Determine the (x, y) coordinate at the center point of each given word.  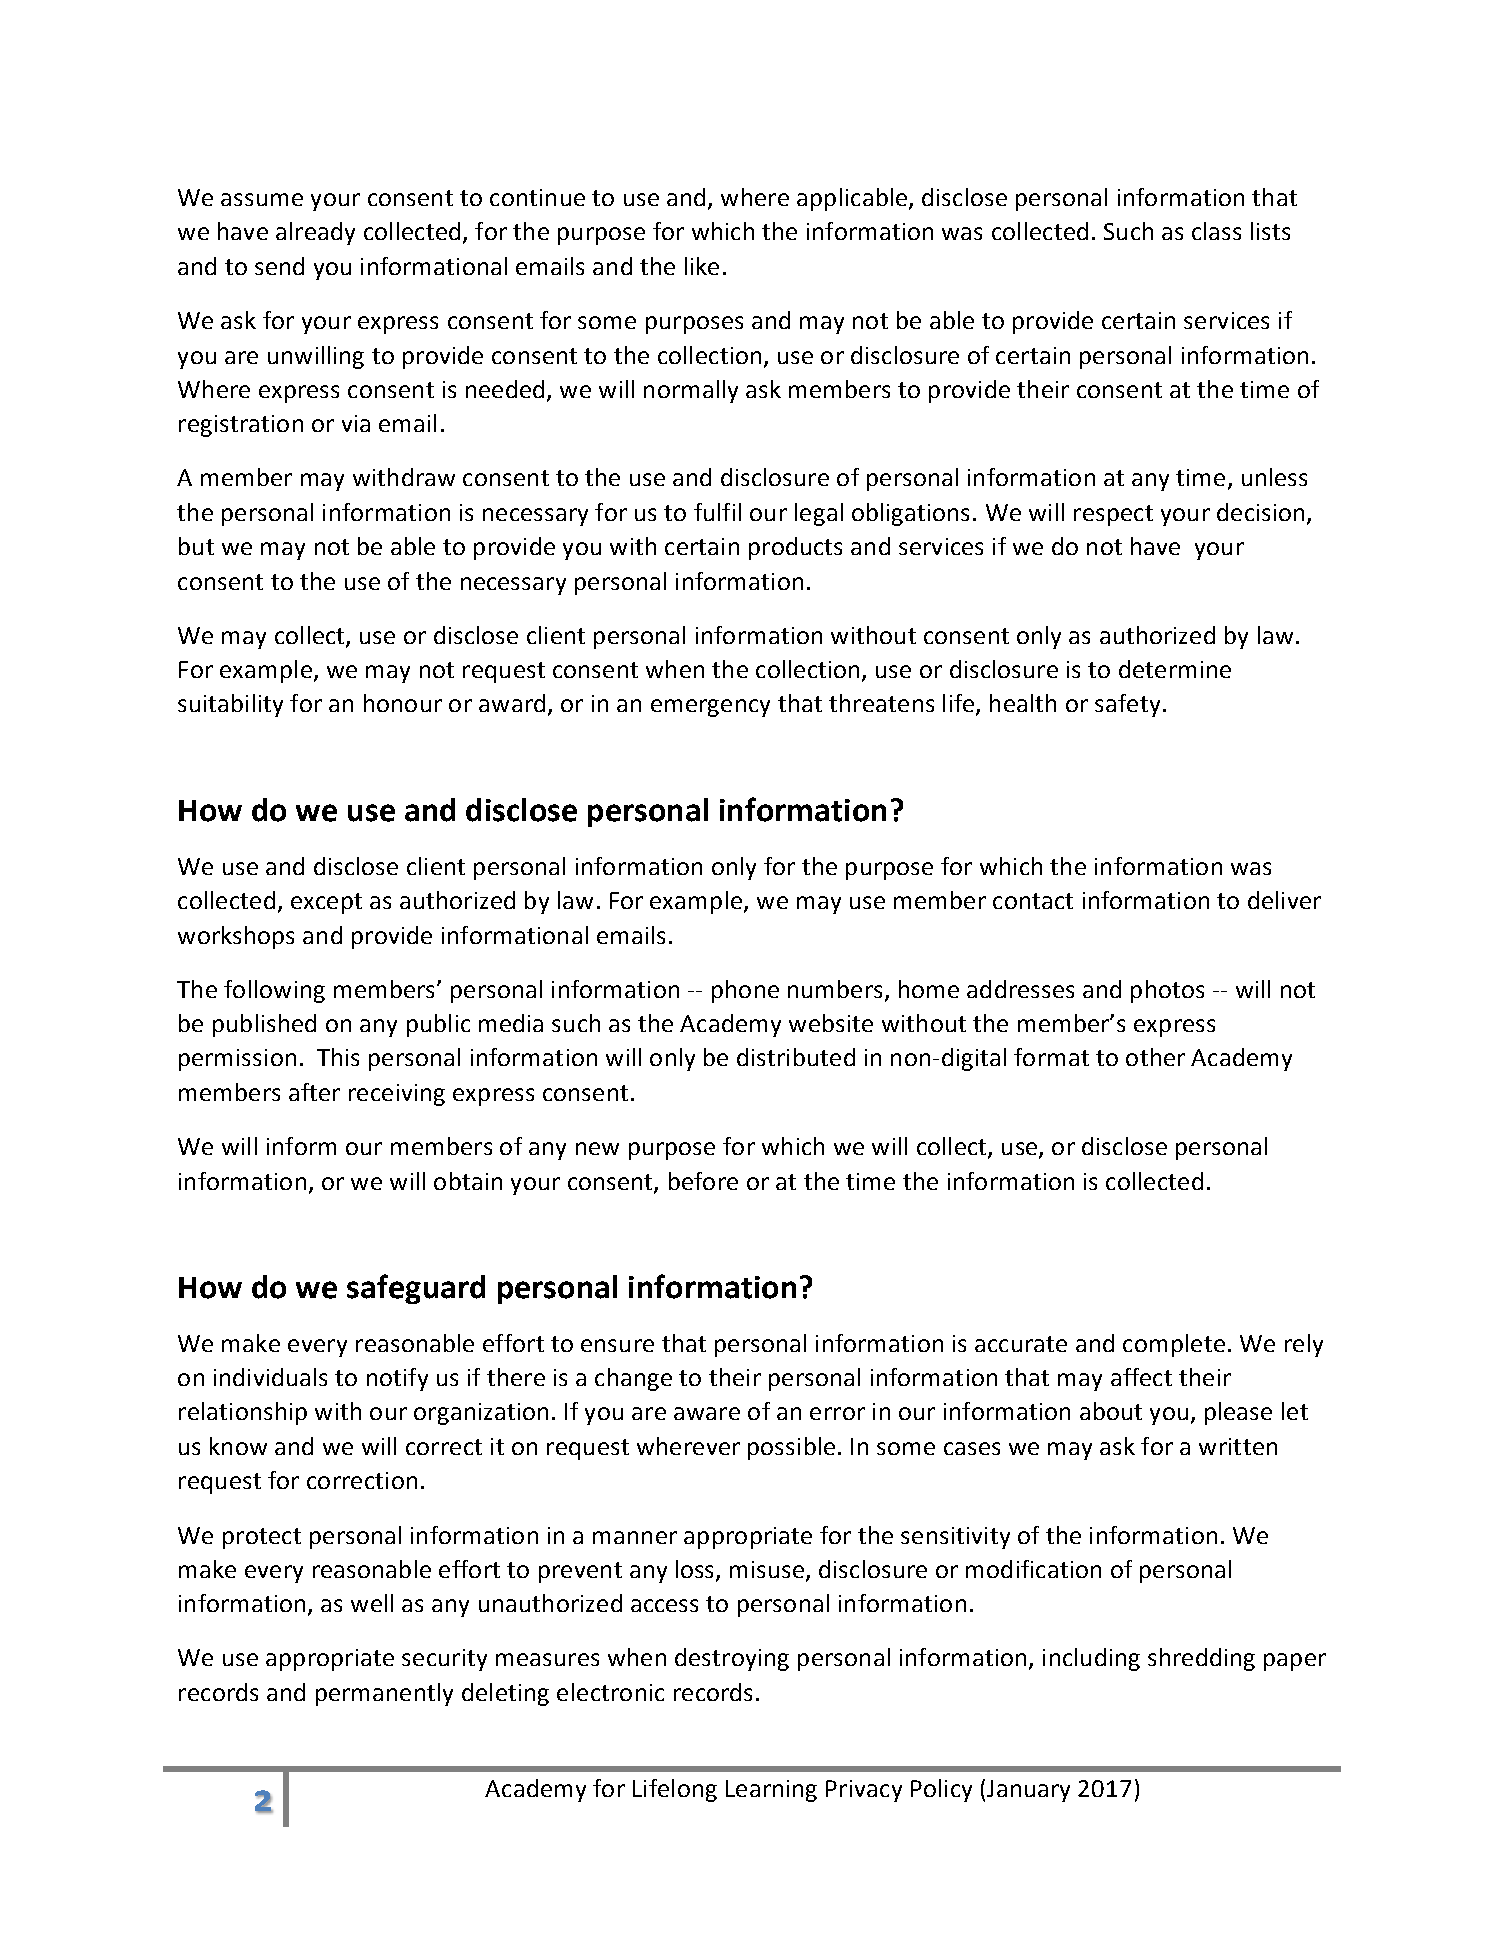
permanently (384, 1694)
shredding (1201, 1659)
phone (745, 991)
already (315, 233)
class (1216, 231)
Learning (771, 1791)
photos (1167, 991)
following (274, 991)
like (702, 266)
